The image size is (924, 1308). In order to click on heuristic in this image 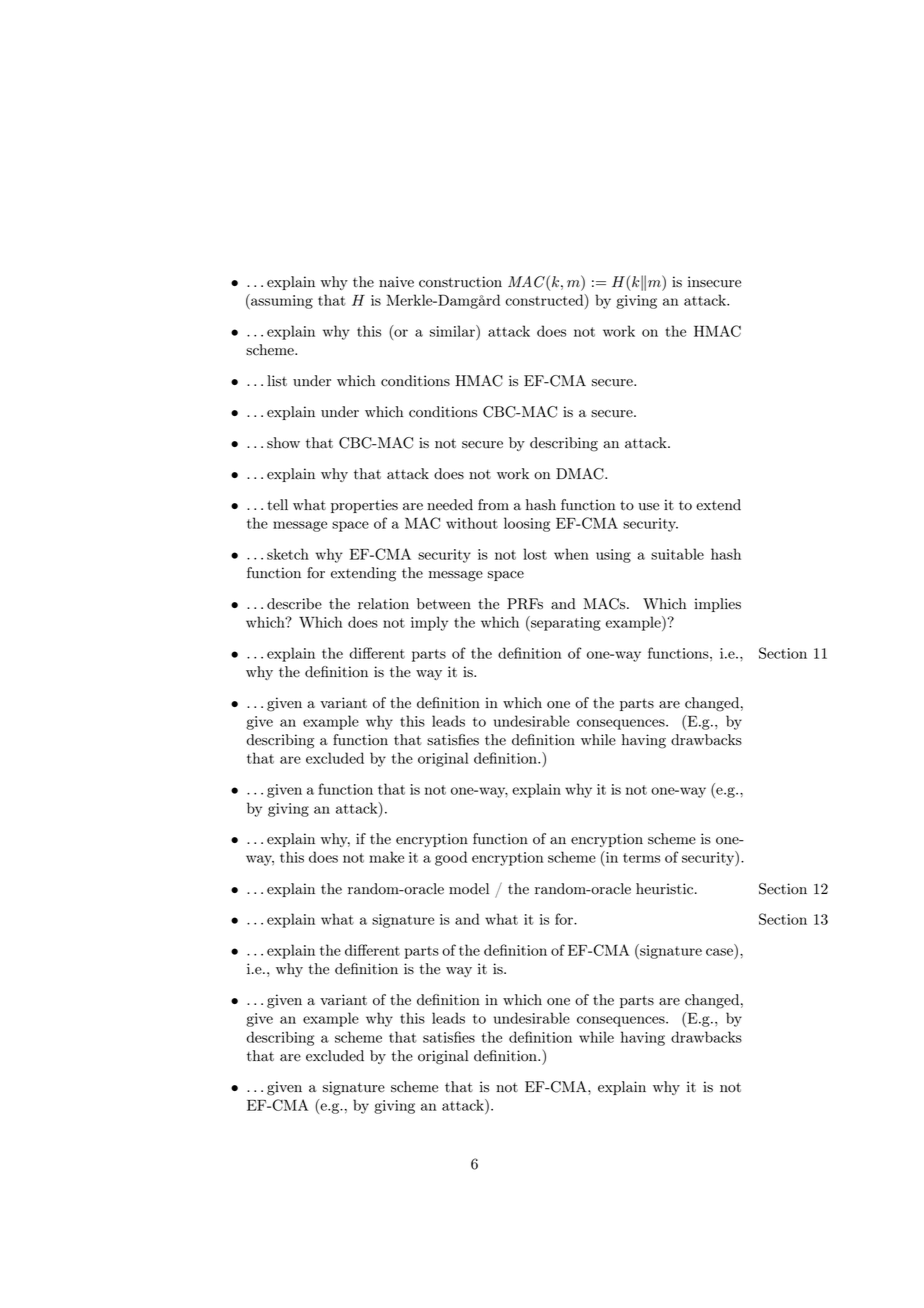, I will do `click(666, 889)`.
